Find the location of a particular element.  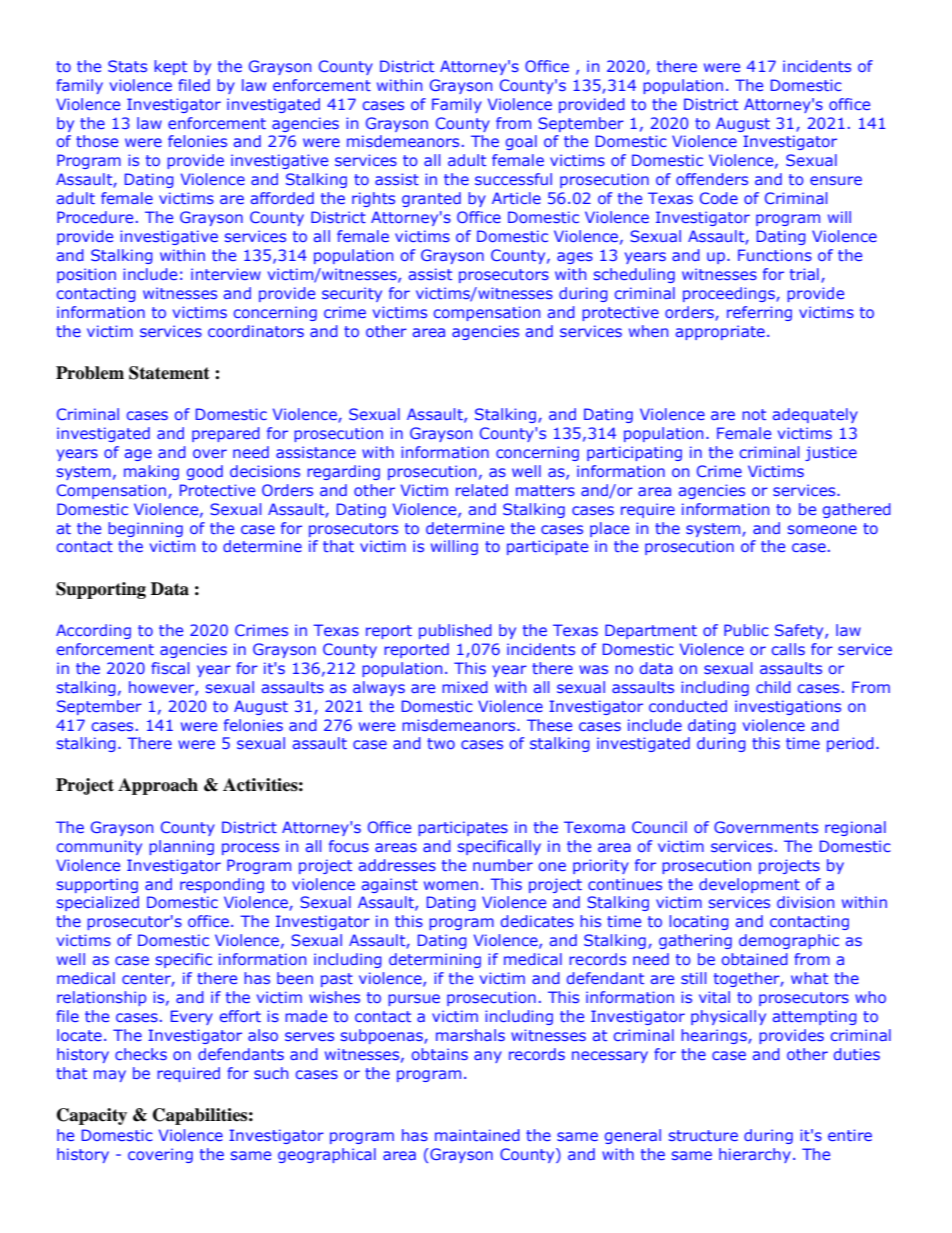

Capacity is located at coordinates (92, 1116).
